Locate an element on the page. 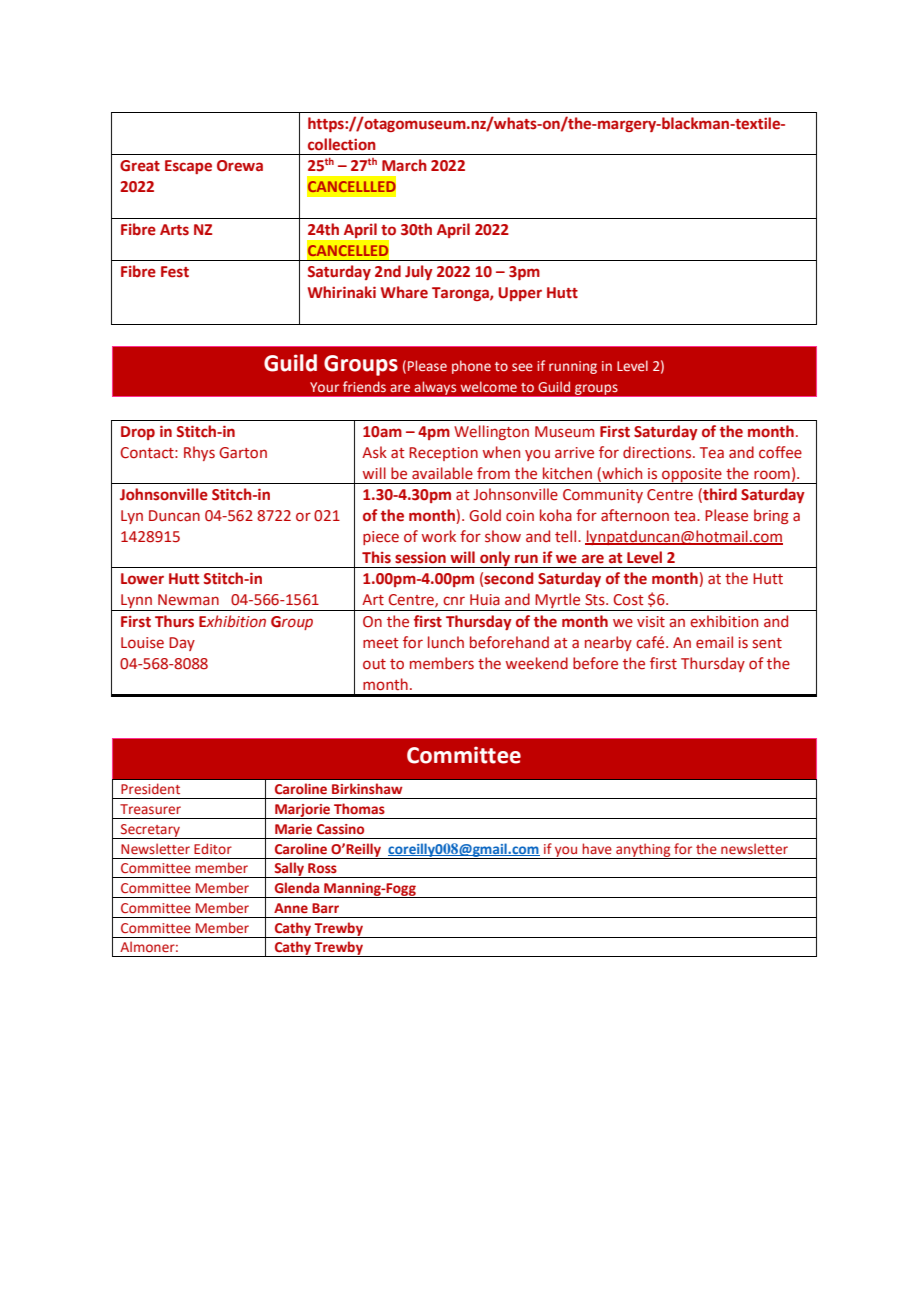 The width and height of the page is (924, 1309). Rhys is located at coordinates (199, 453).
